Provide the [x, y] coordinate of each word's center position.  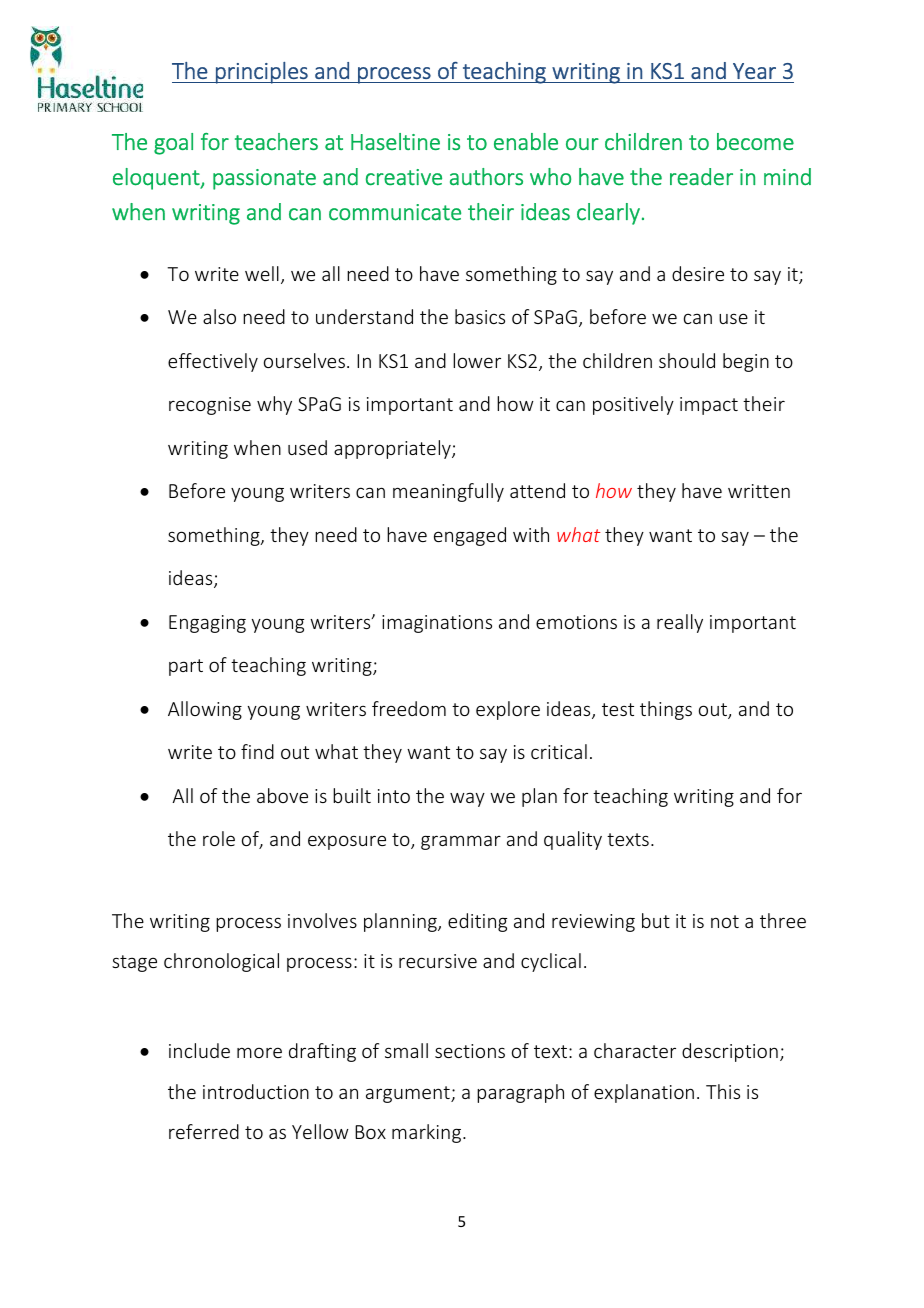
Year [754, 71]
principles [262, 73]
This [723, 1091]
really [680, 623]
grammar [461, 842]
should [687, 360]
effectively [213, 362]
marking [428, 1133]
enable [526, 141]
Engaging [207, 624]
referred [204, 1131]
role [219, 838]
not [725, 921]
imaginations [437, 624]
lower [477, 360]
